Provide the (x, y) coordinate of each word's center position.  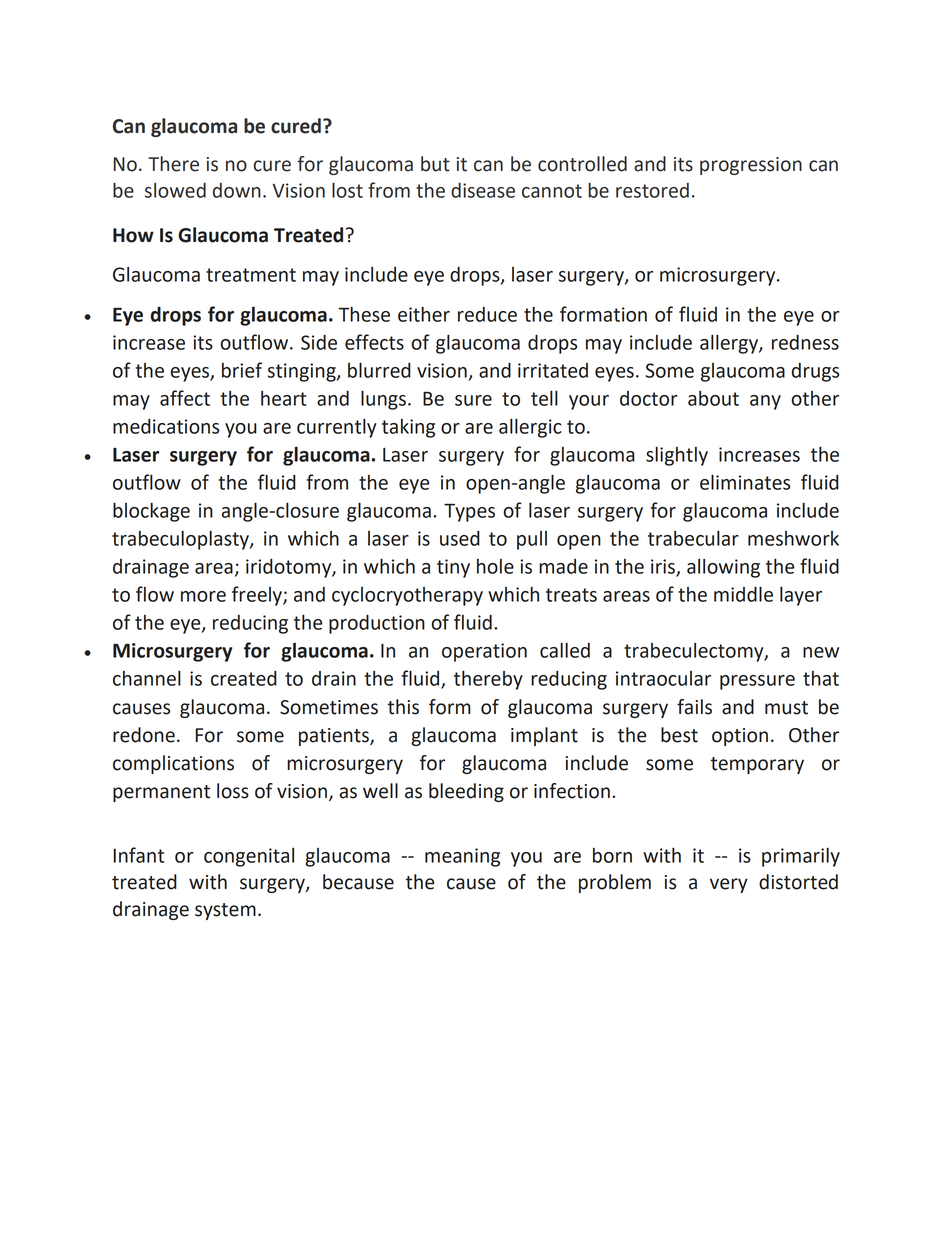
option (740, 737)
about (713, 398)
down (237, 190)
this (403, 707)
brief (242, 370)
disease (483, 190)
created (244, 678)
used (460, 538)
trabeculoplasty (181, 540)
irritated (553, 370)
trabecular (693, 538)
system (225, 911)
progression (751, 166)
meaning (462, 857)
